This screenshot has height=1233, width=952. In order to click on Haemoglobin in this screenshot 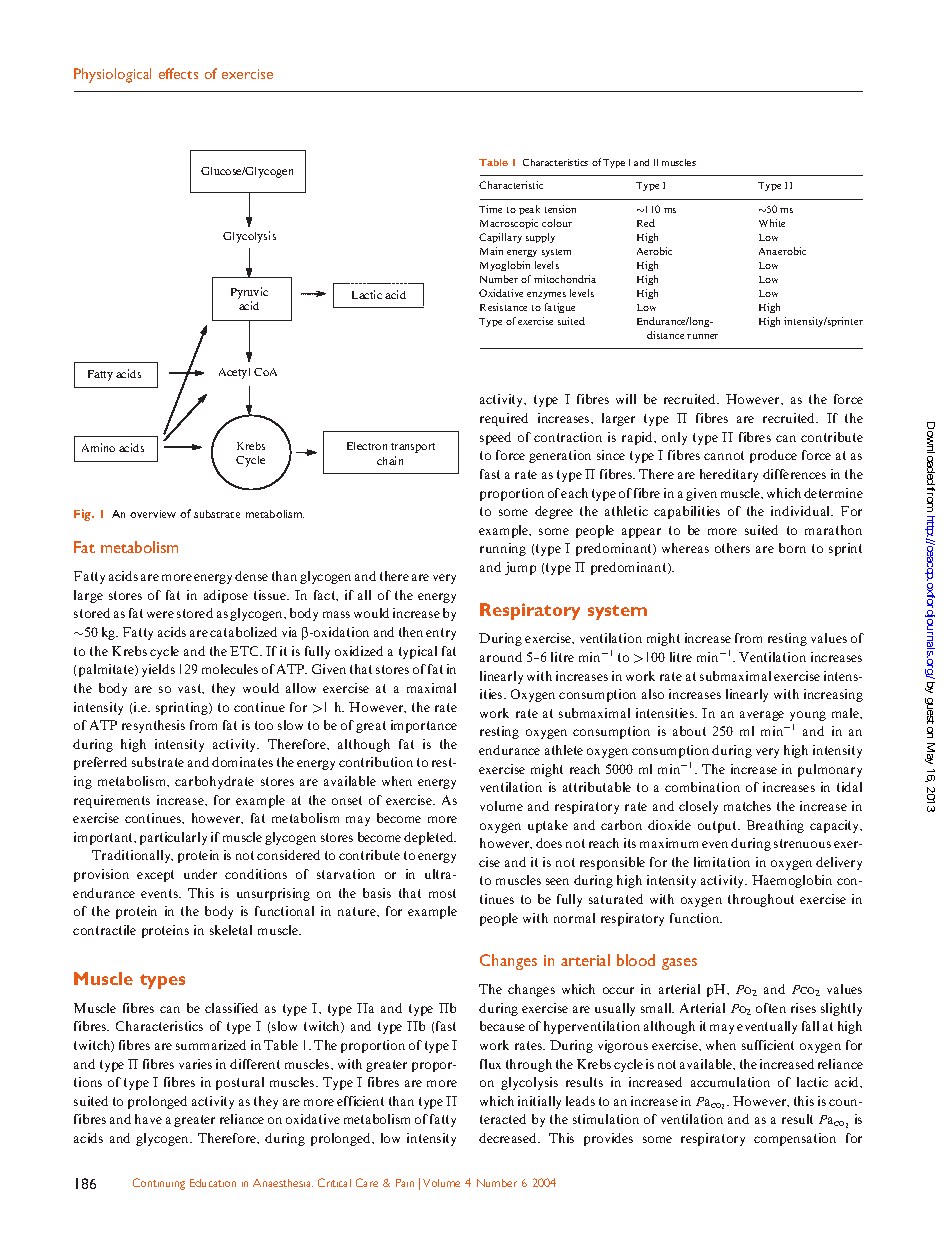, I will do `click(792, 881)`.
